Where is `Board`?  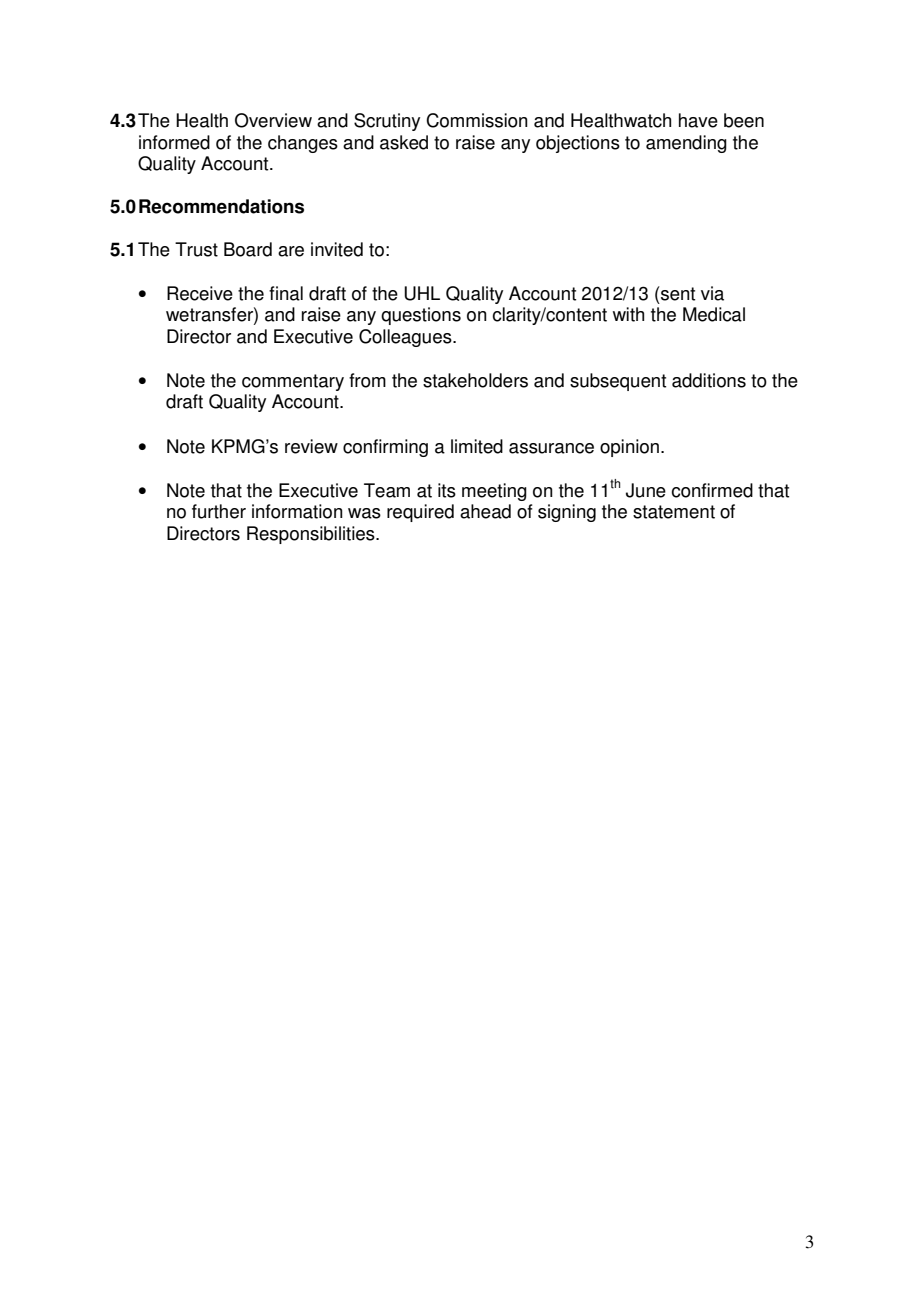 Board is located at coordinates (248, 249).
